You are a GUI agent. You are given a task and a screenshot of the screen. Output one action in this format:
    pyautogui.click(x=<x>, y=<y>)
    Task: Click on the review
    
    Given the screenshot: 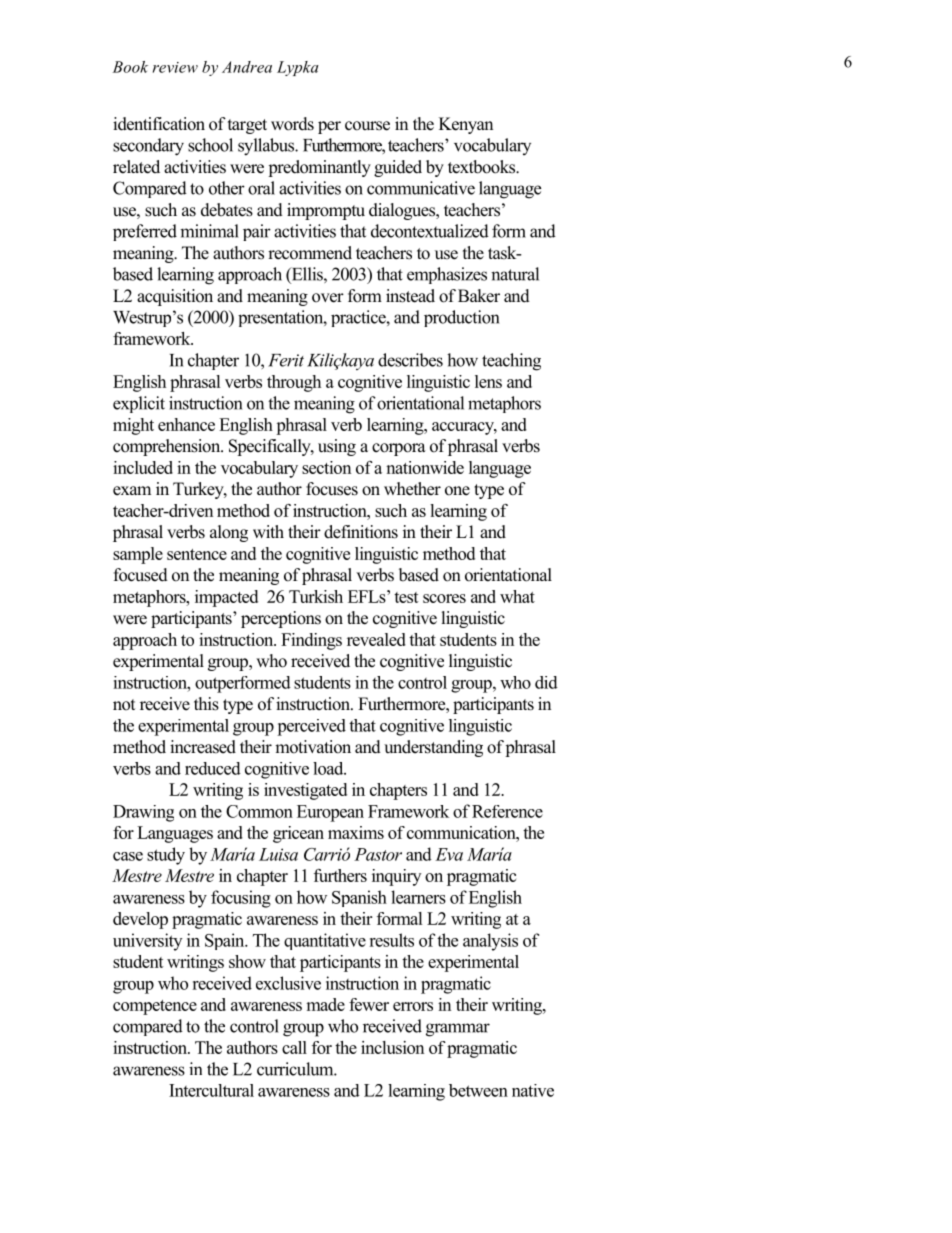 What is the action you would take?
    pyautogui.click(x=175, y=67)
